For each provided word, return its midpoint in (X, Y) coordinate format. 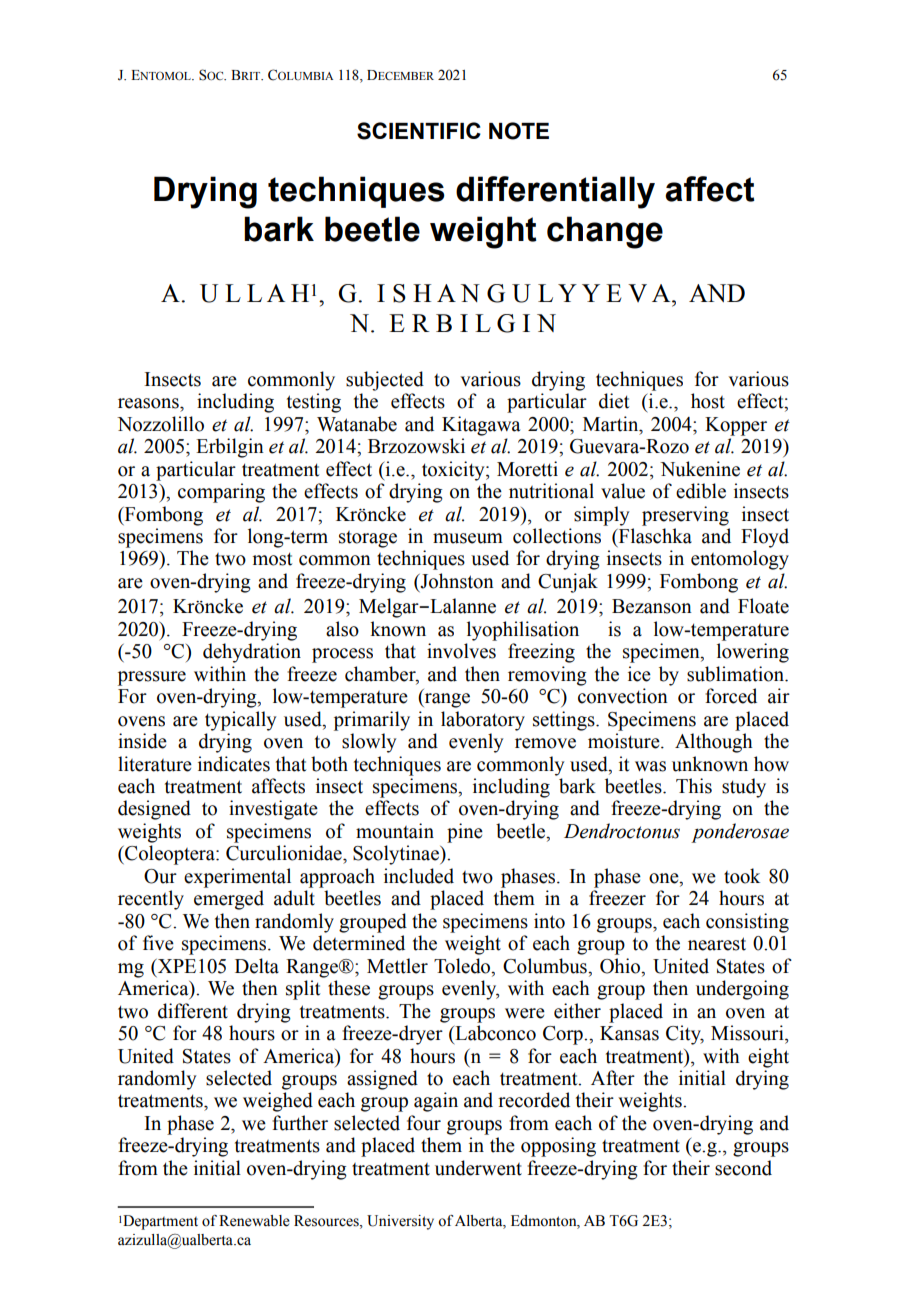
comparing (221, 493)
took (742, 876)
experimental (237, 878)
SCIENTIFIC (419, 131)
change (605, 232)
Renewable (254, 1221)
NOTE (519, 131)
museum (468, 538)
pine (465, 833)
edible (701, 491)
